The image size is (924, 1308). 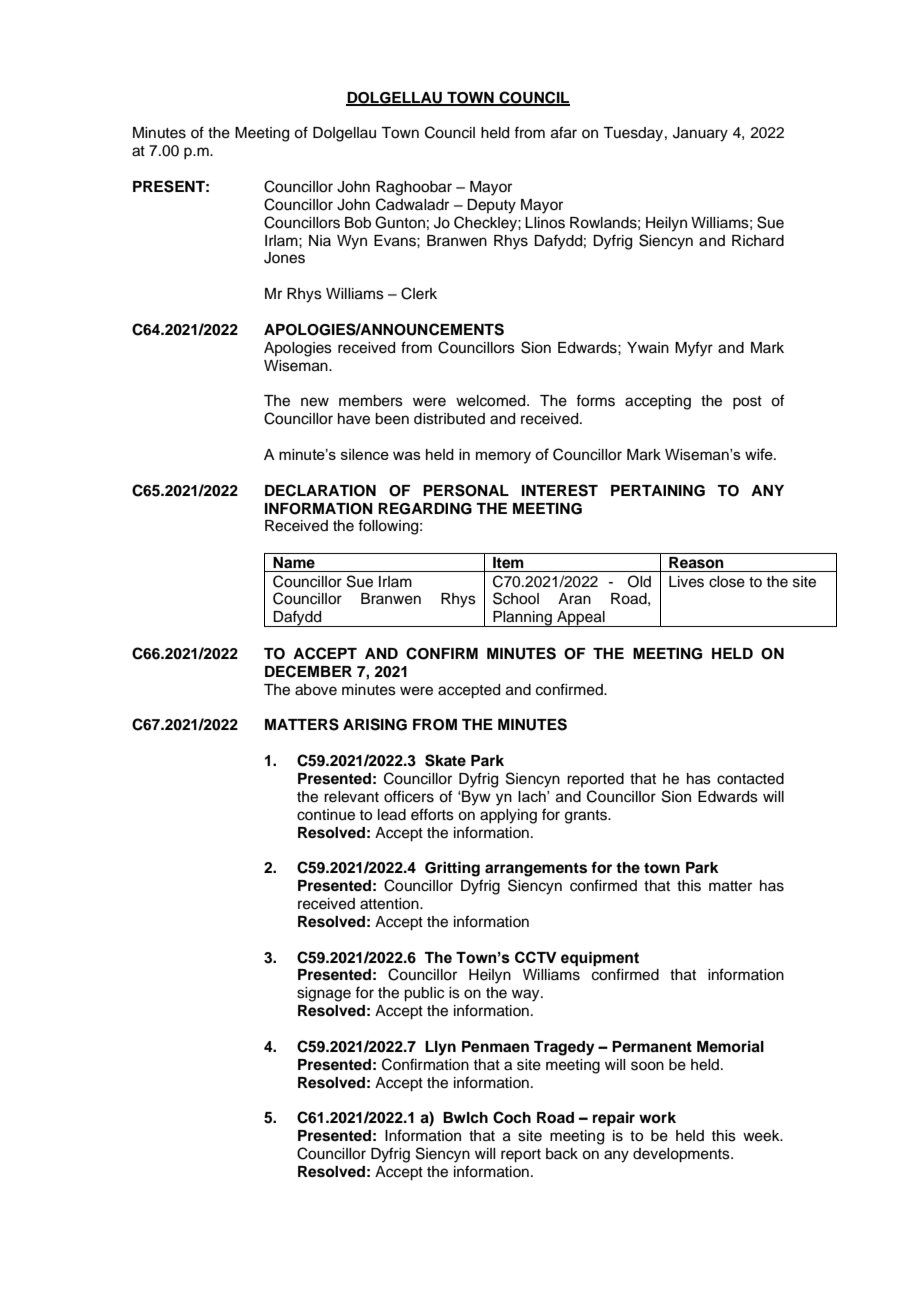 What do you see at coordinates (536, 870) in the page?
I see `arrangements` at bounding box center [536, 870].
